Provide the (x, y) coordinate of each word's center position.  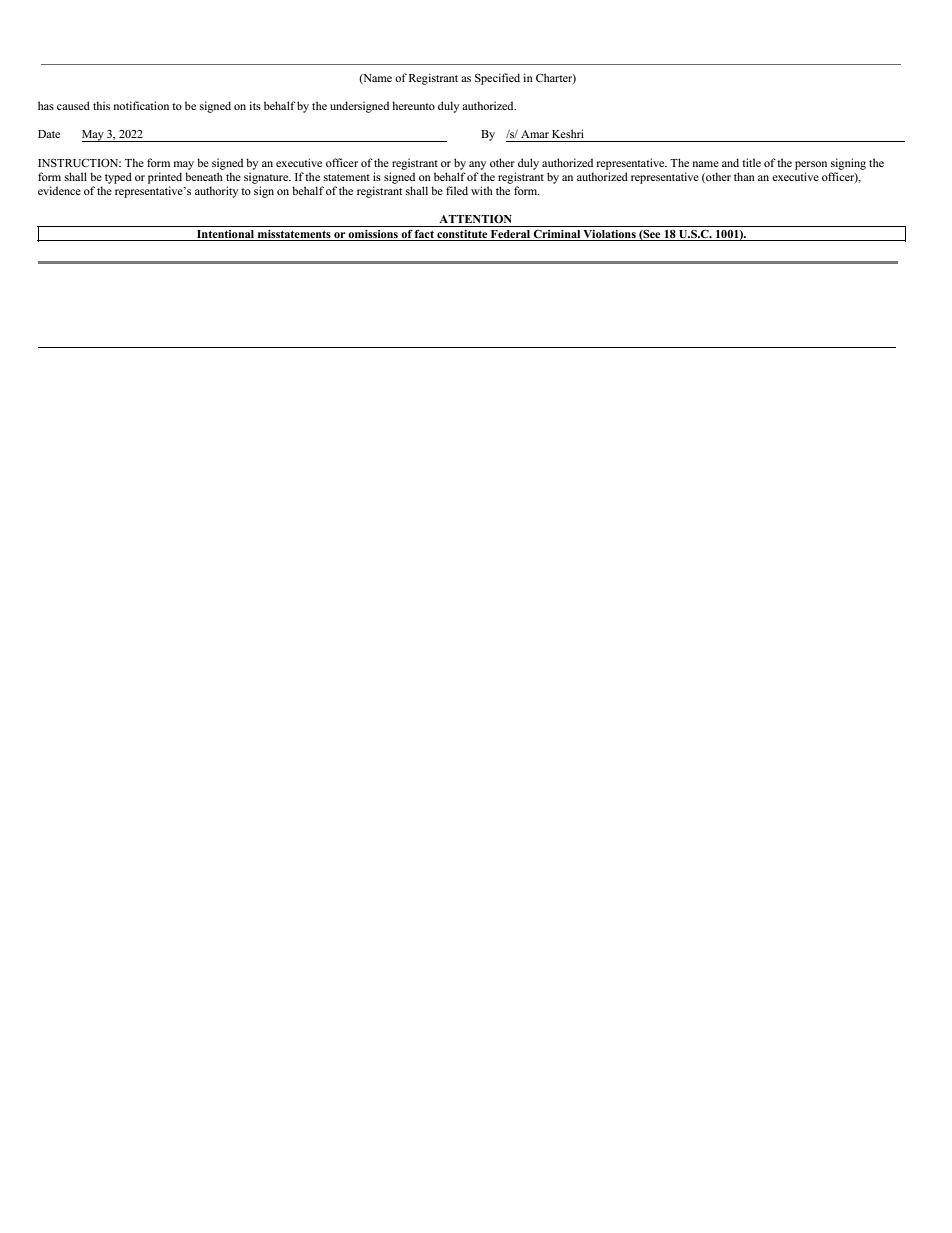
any (477, 165)
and (730, 162)
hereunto (413, 105)
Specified (497, 79)
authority (216, 192)
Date (49, 134)
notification (141, 105)
